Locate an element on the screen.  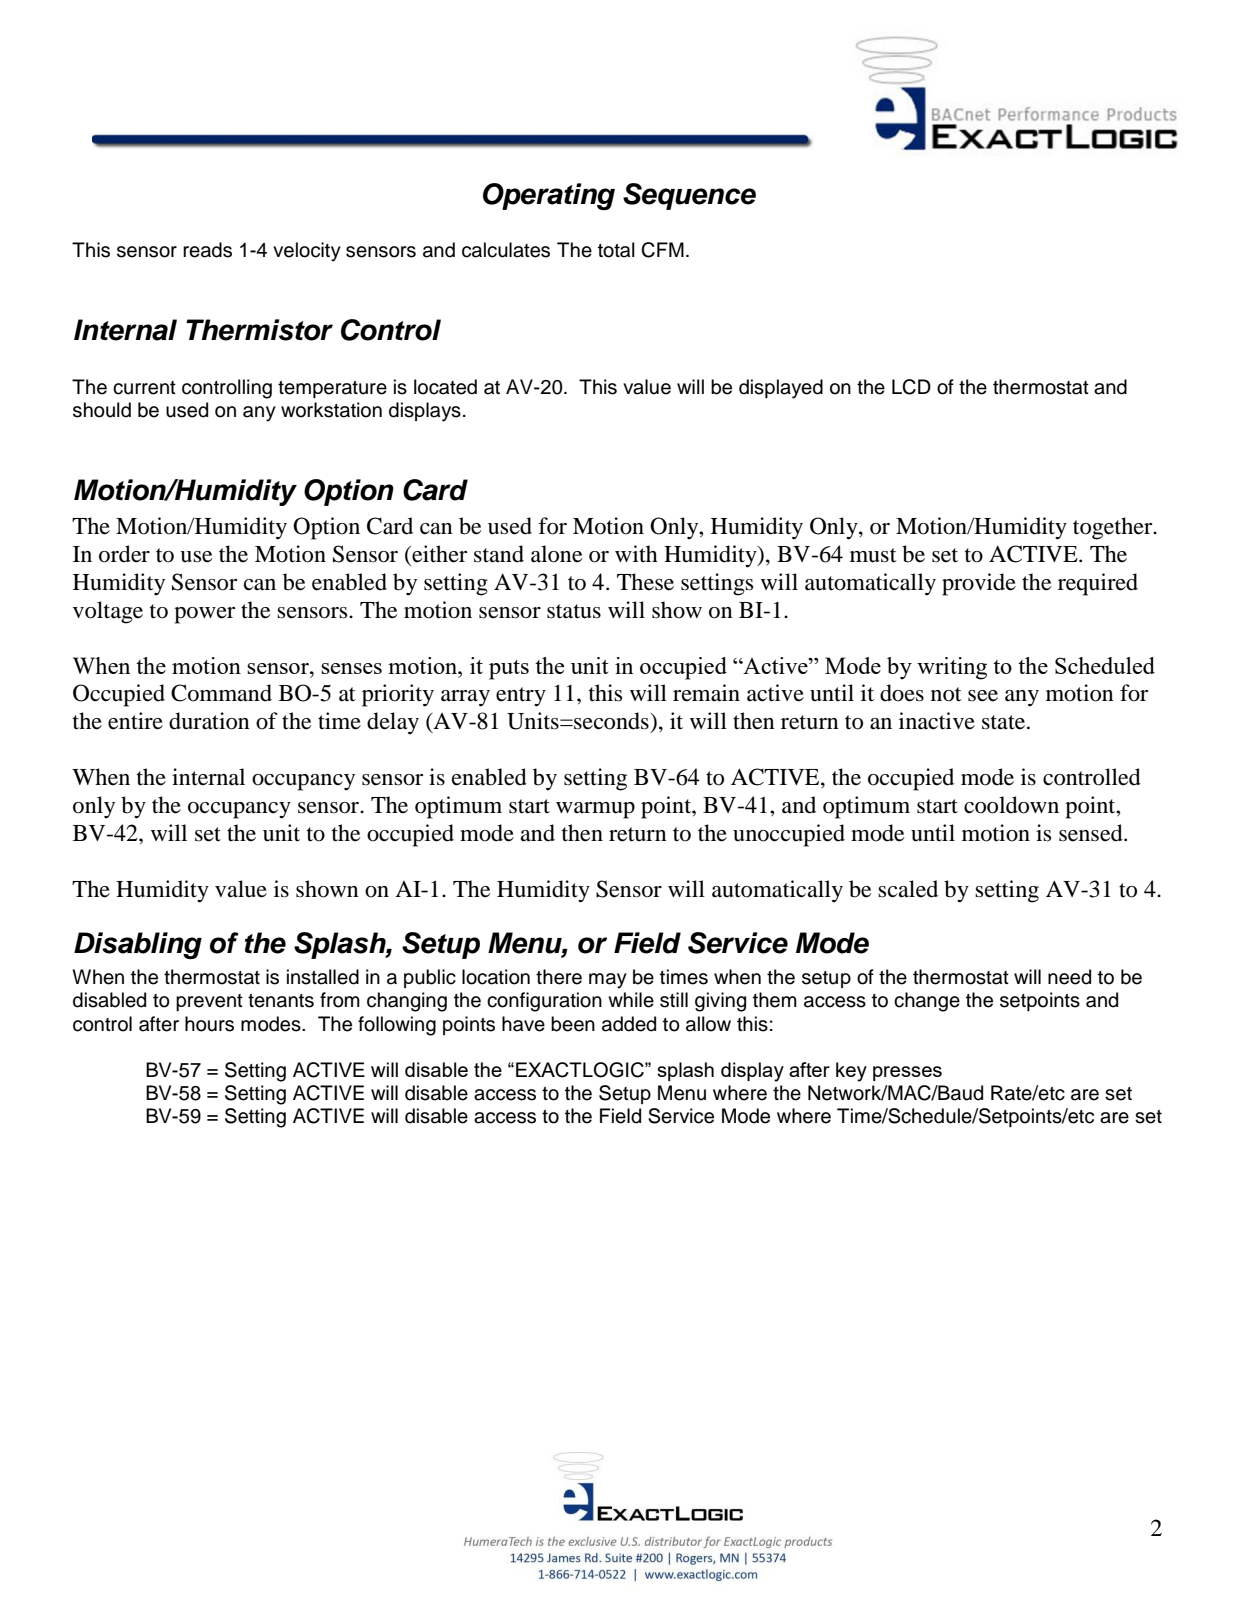
LCD is located at coordinates (911, 387).
